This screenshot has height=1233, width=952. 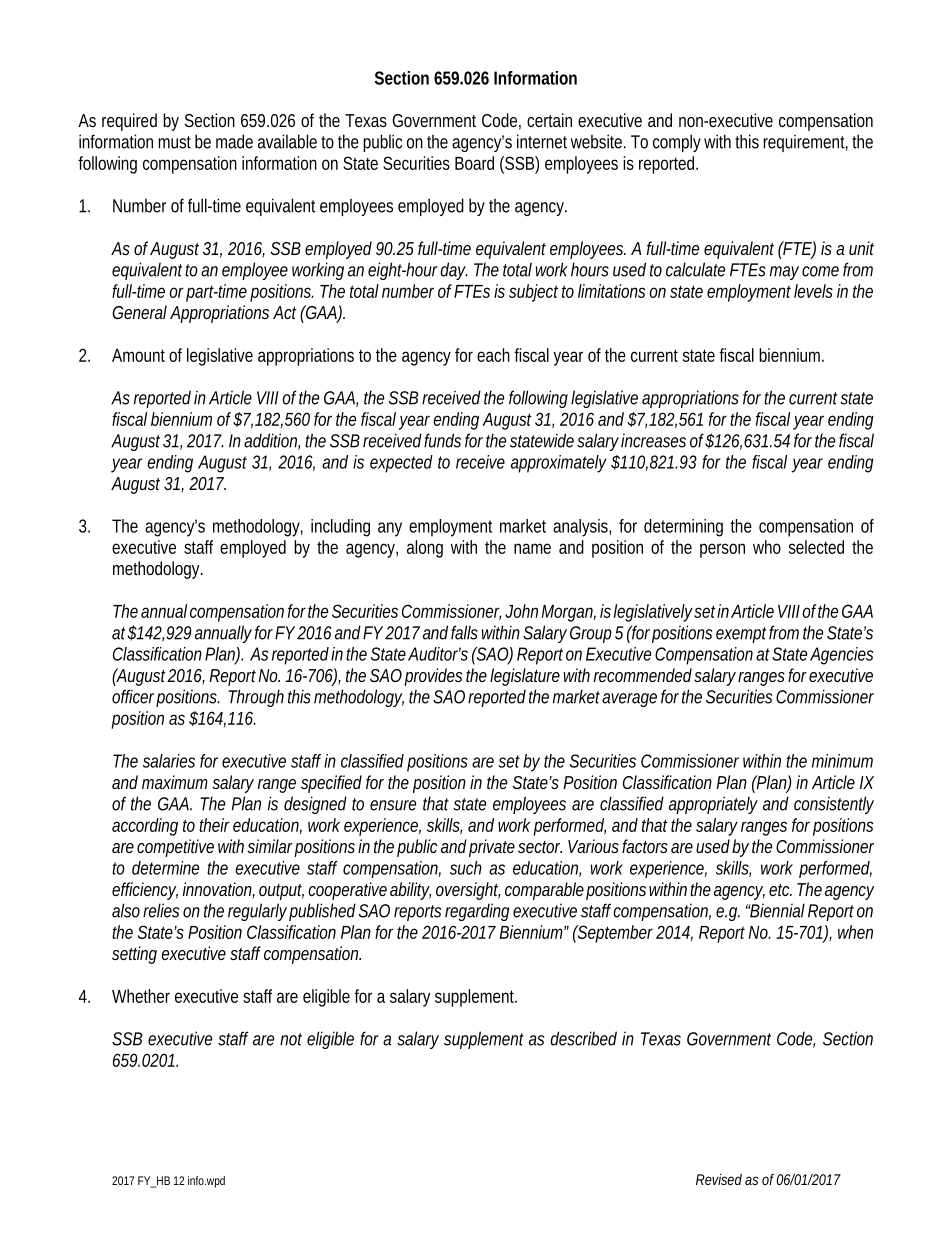 I want to click on not, so click(x=291, y=1039).
